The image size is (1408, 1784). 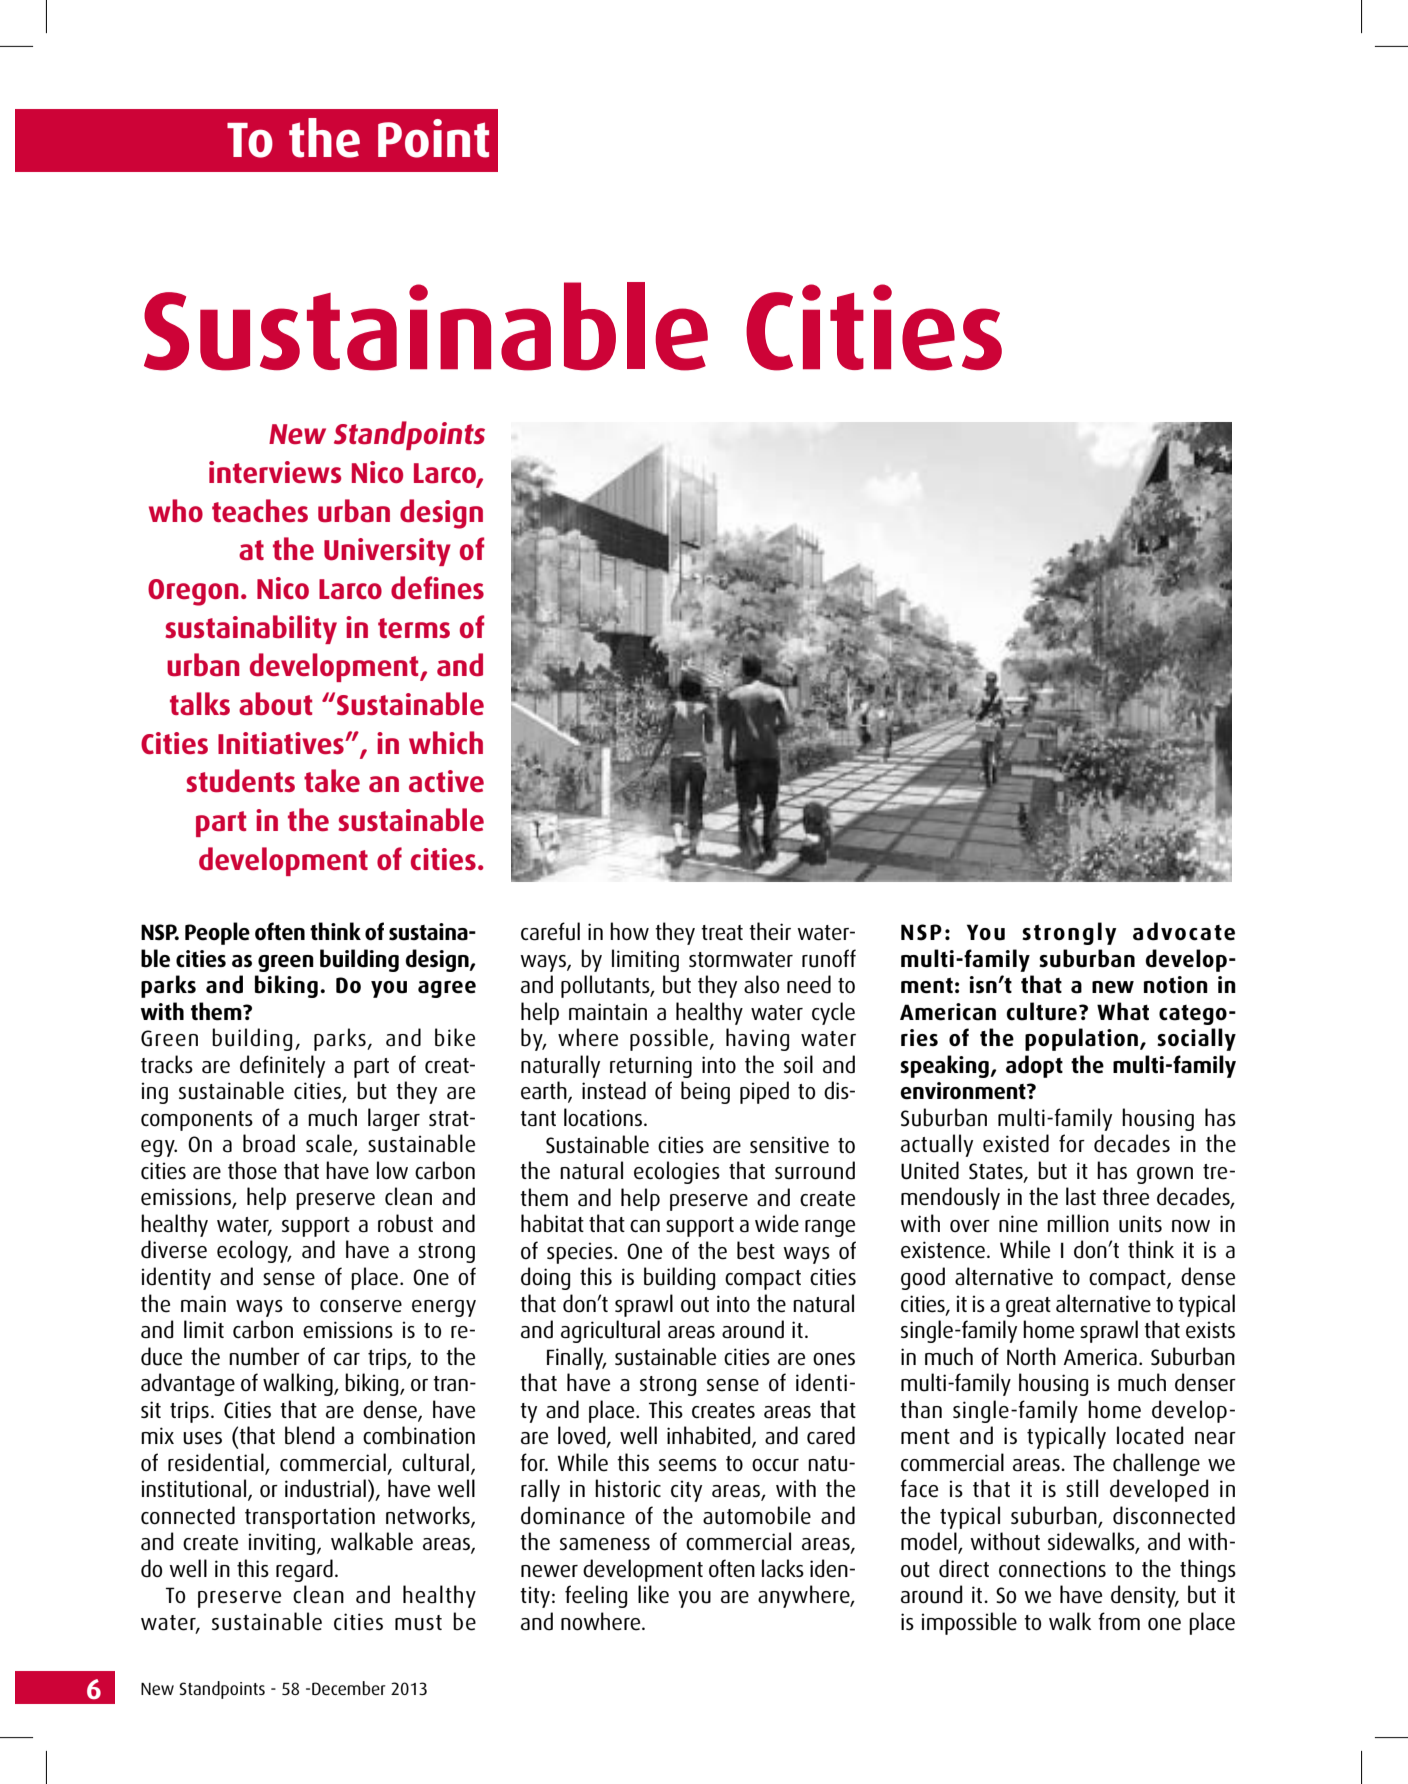 I want to click on University, so click(x=387, y=552).
